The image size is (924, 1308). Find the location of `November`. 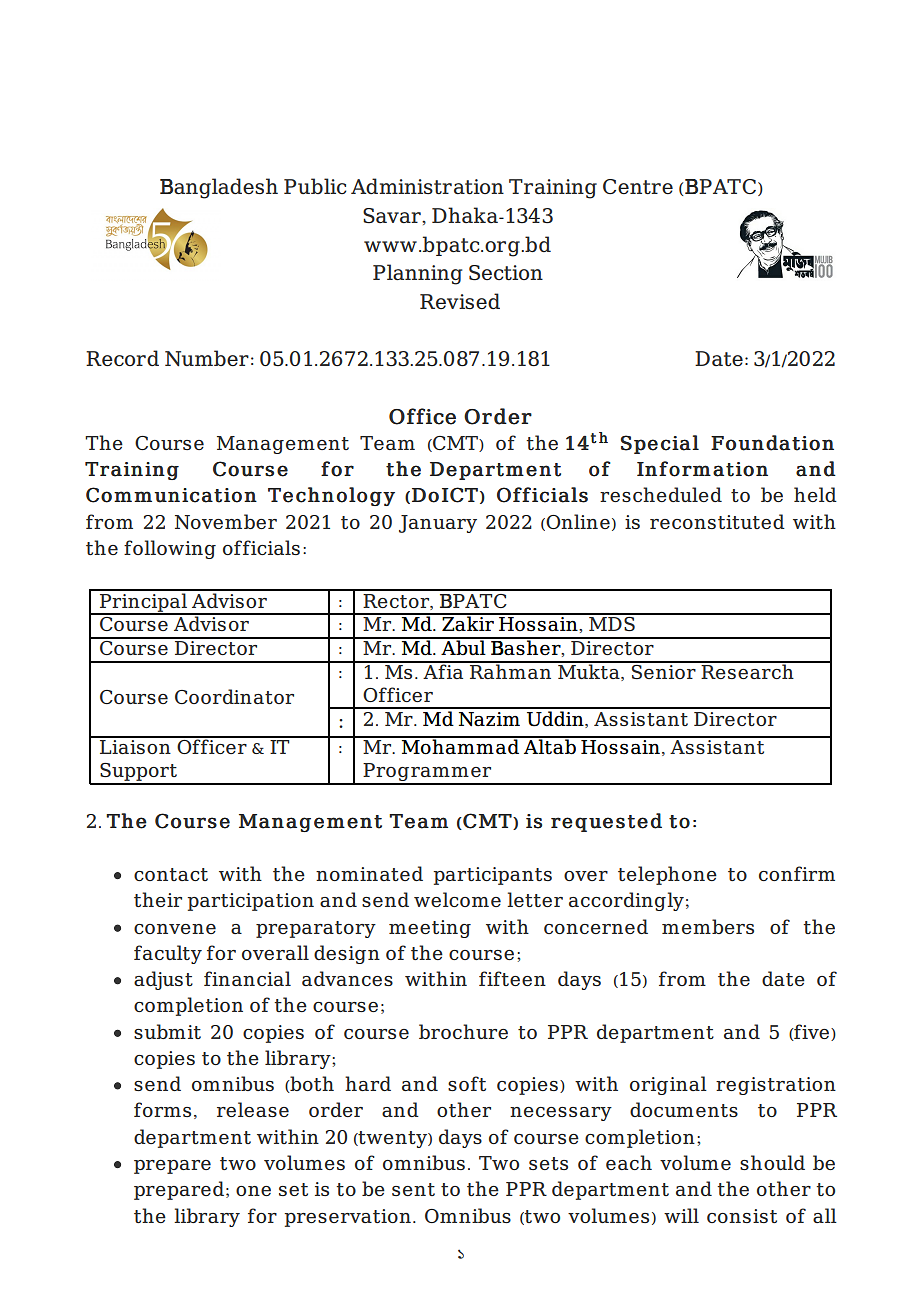

November is located at coordinates (226, 521).
